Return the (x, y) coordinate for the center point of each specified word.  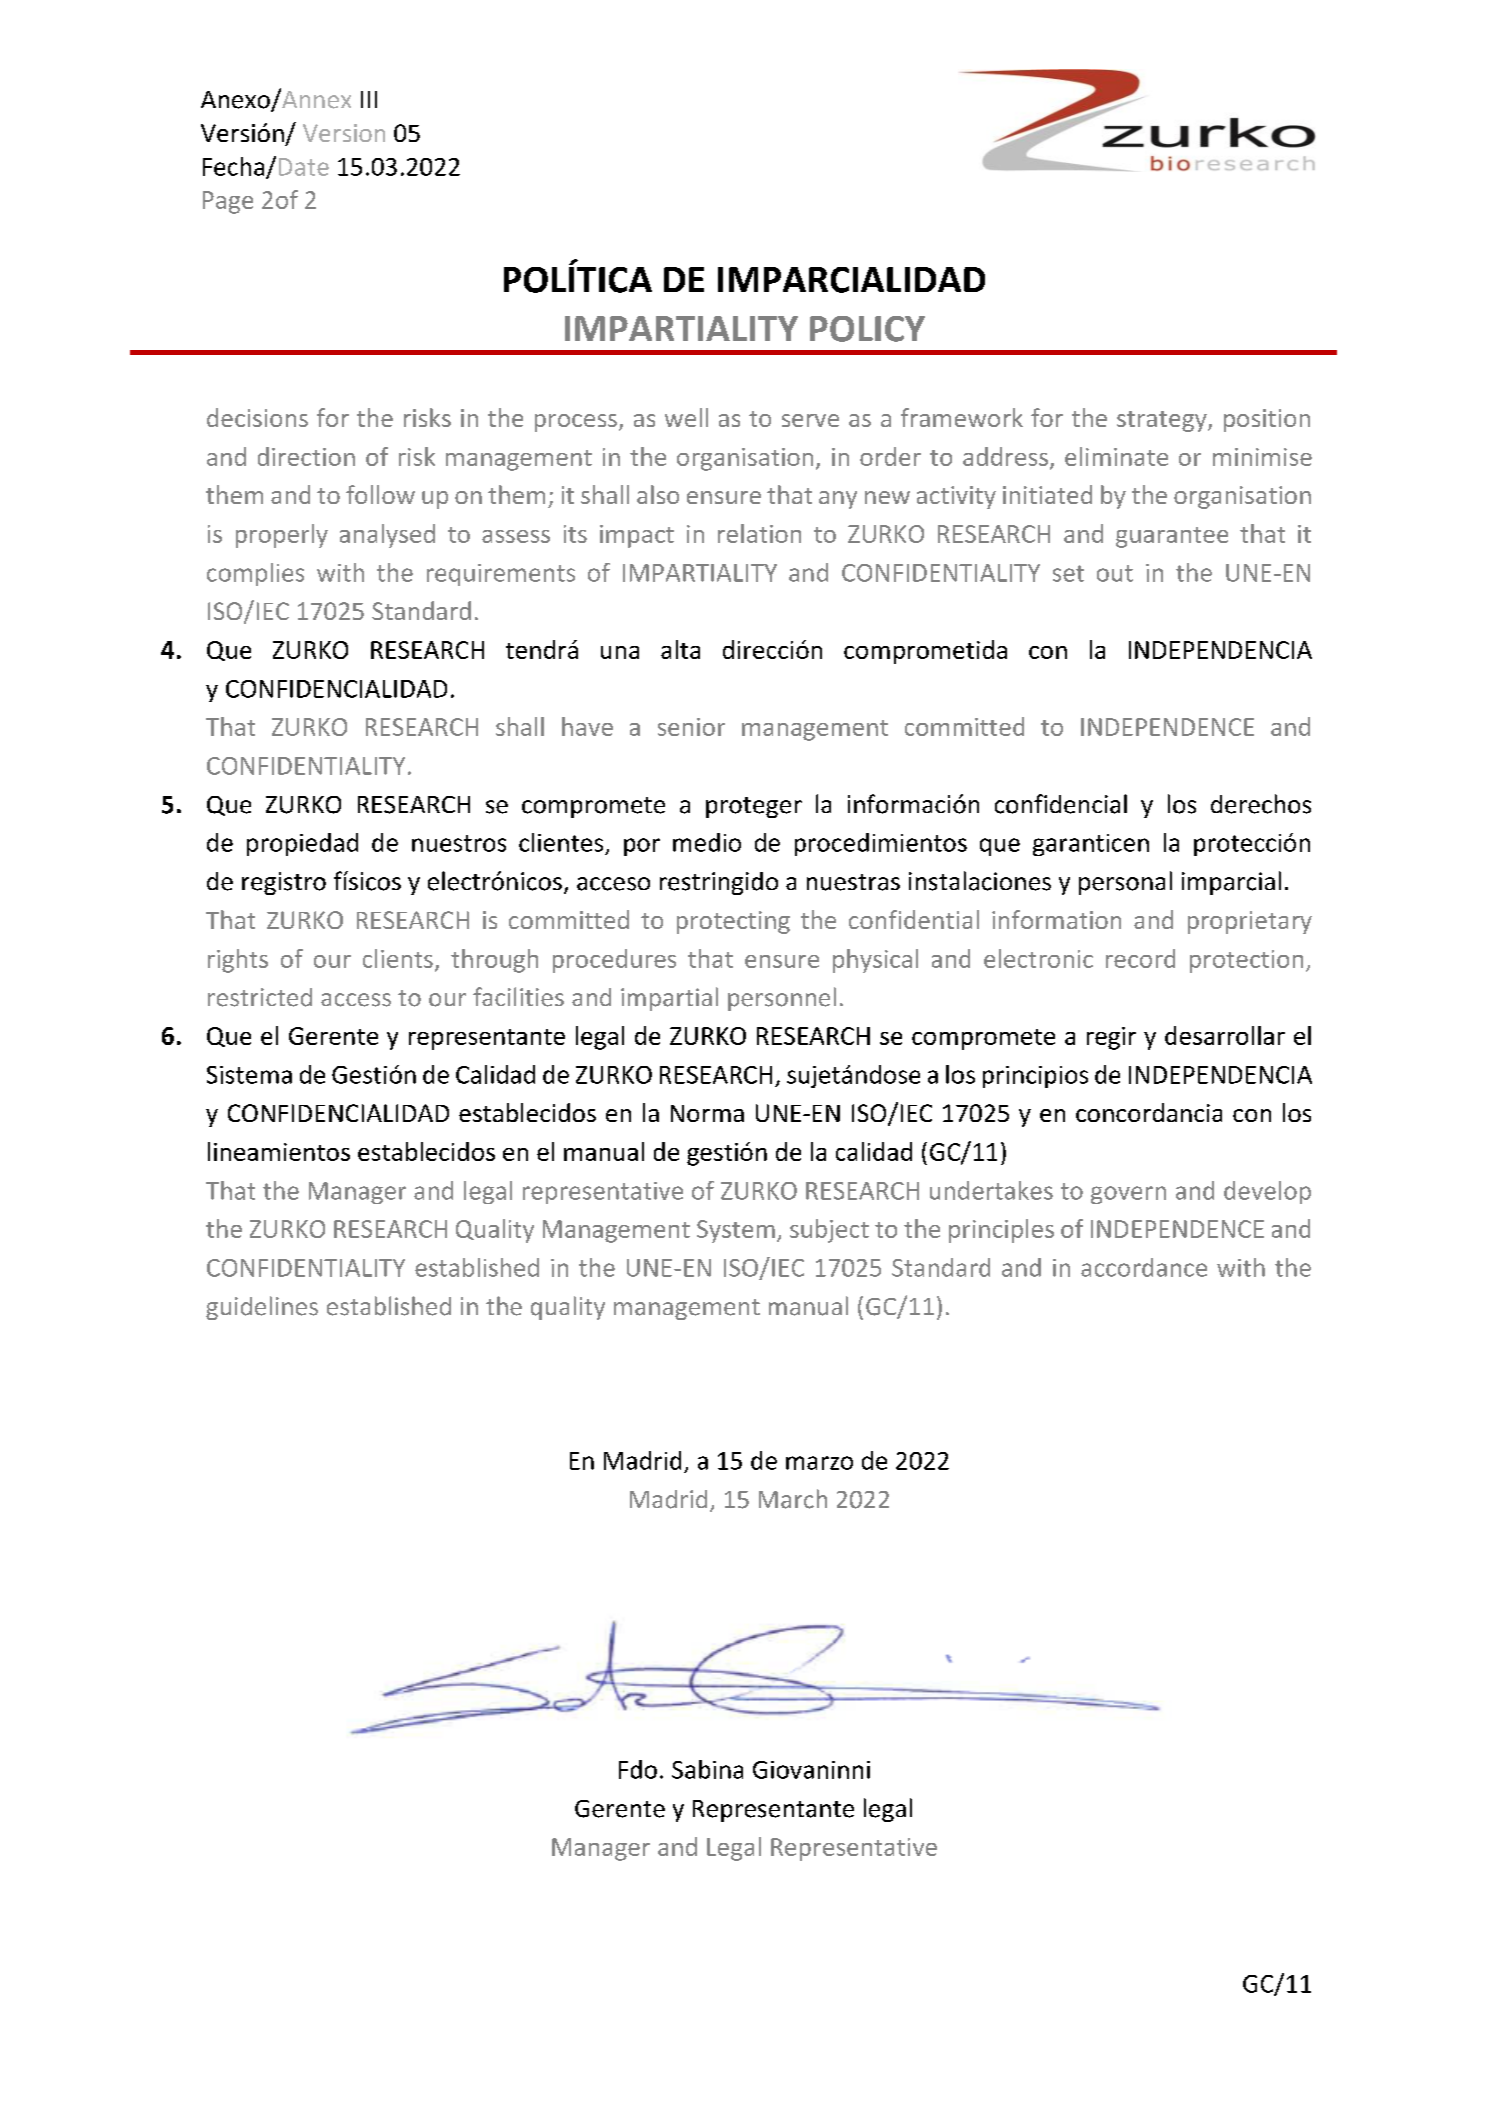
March (793, 1499)
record (1140, 958)
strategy (1163, 421)
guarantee (1172, 537)
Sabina (707, 1769)
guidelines (262, 1308)
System (736, 1231)
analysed (387, 536)
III (369, 99)
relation (759, 533)
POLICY (867, 329)
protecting (733, 922)
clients (398, 958)
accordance (1144, 1267)
